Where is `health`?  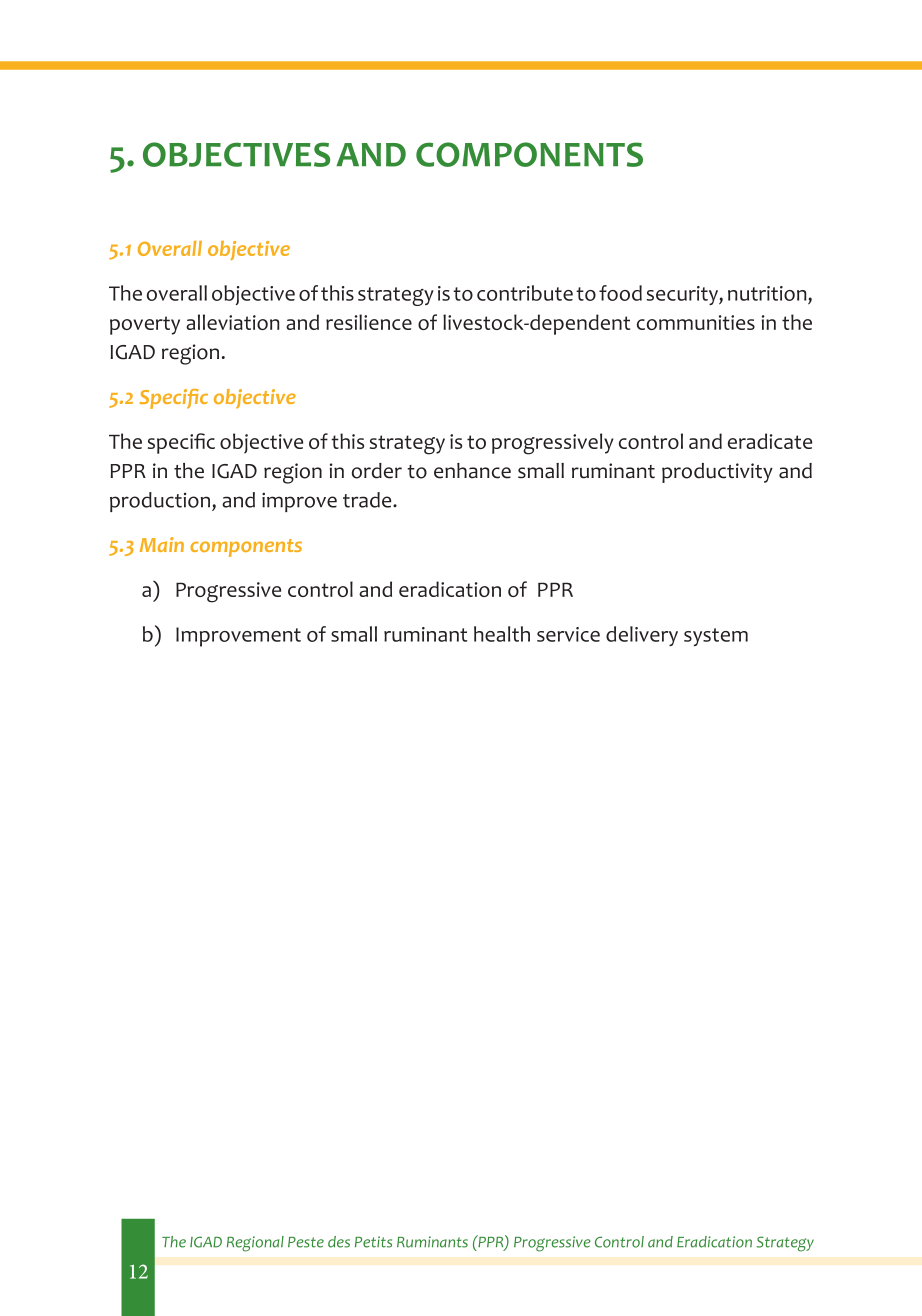 health is located at coordinates (502, 634).
